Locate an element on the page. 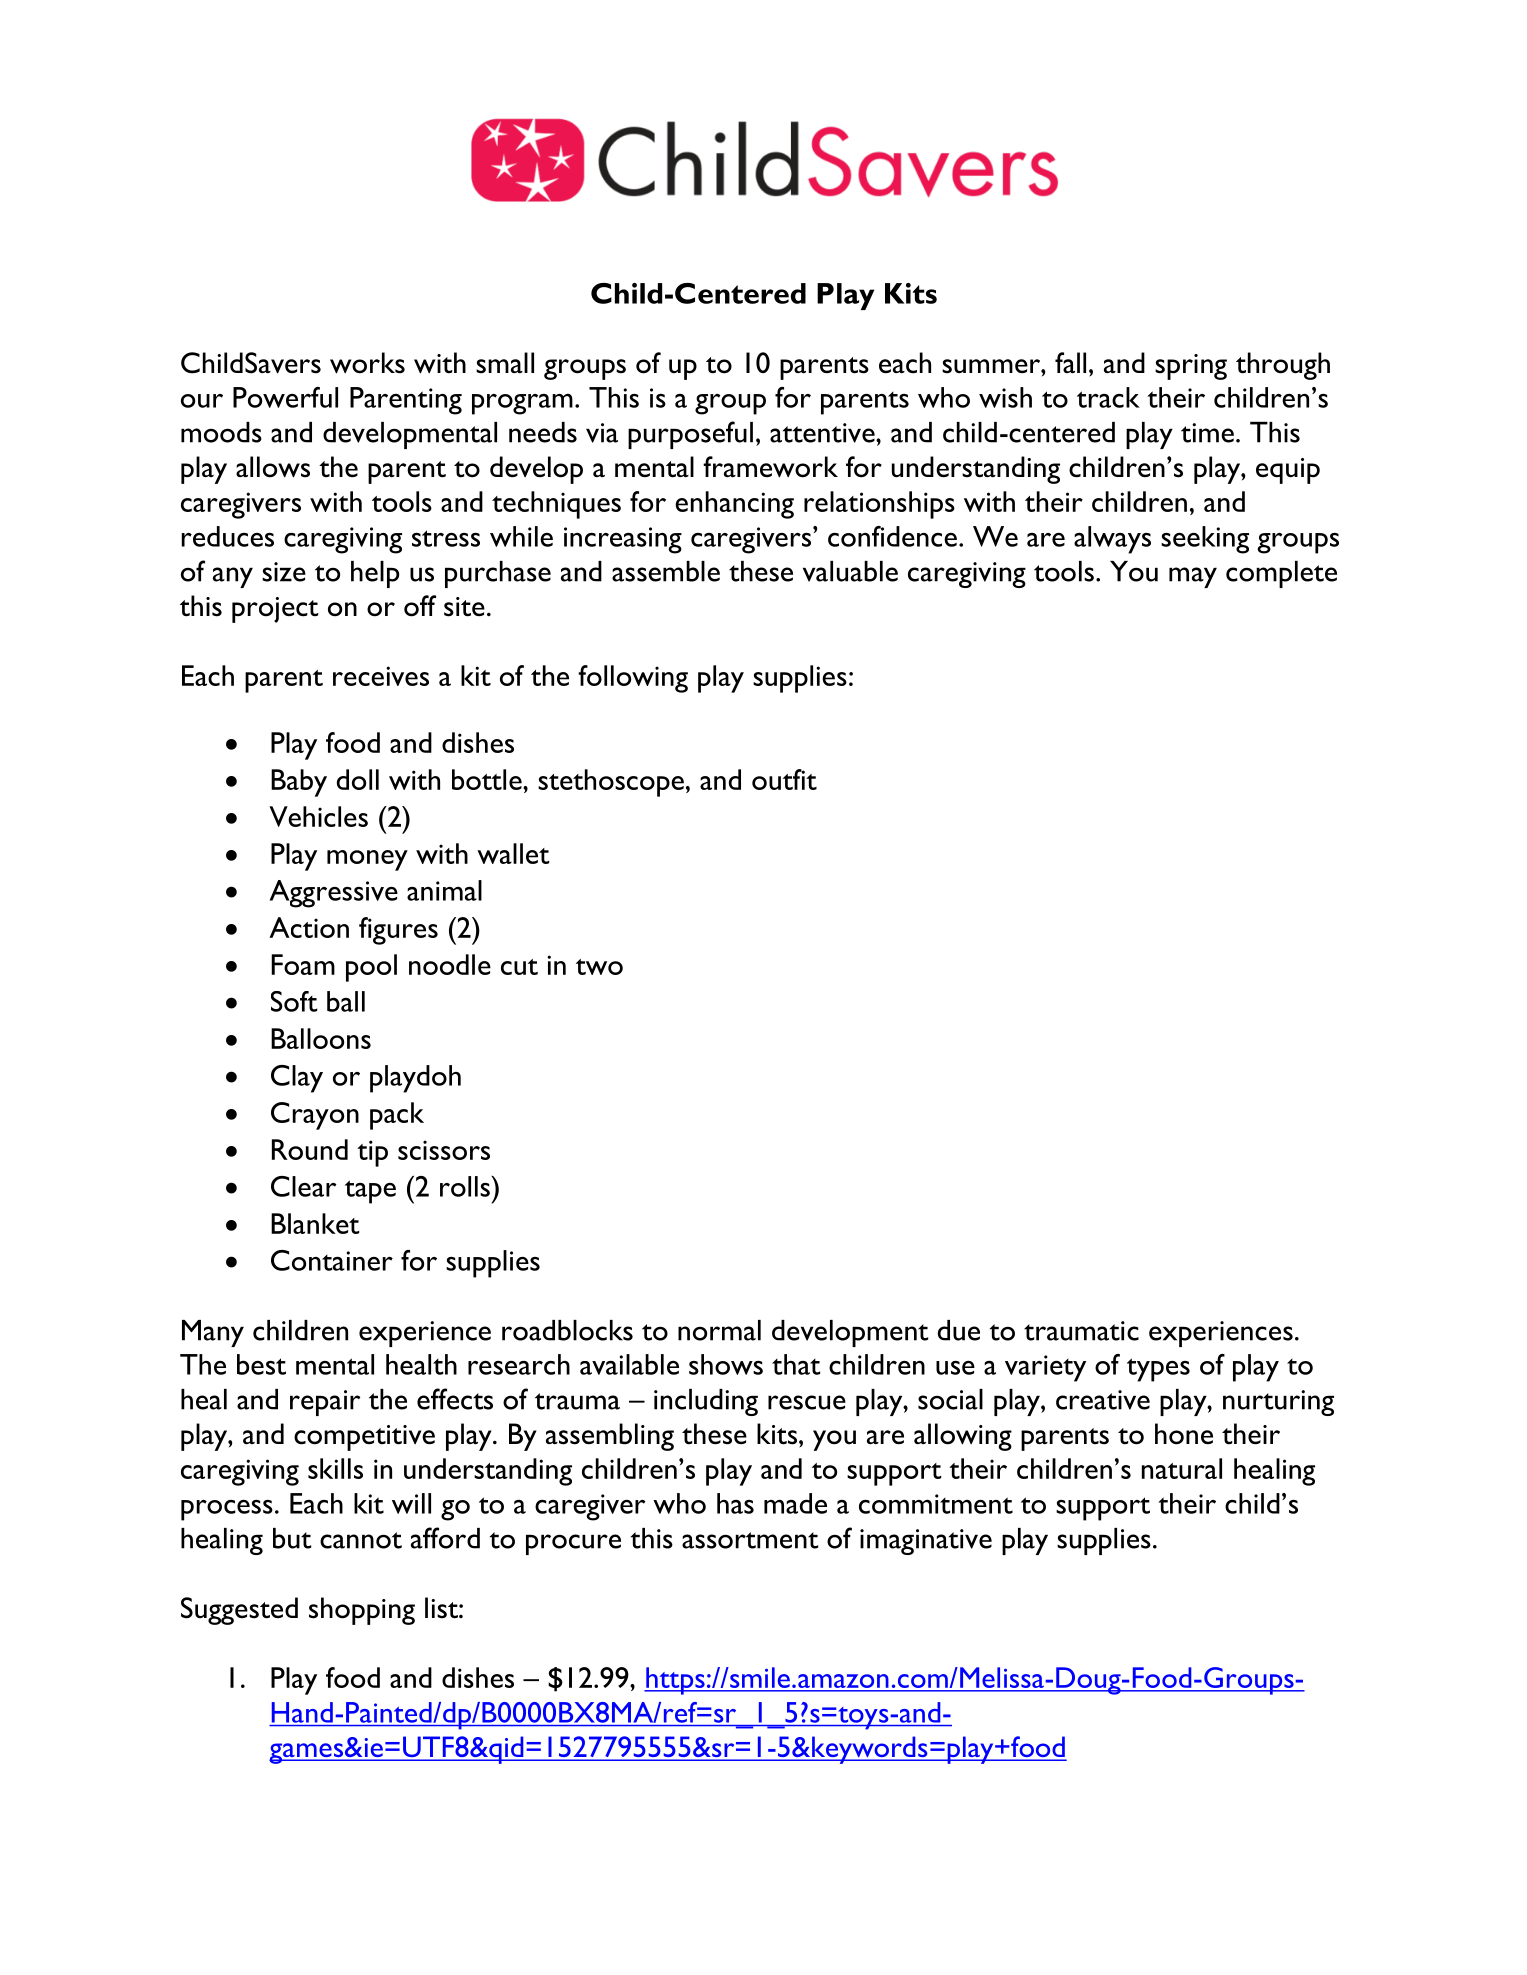  purposeful is located at coordinates (690, 435).
